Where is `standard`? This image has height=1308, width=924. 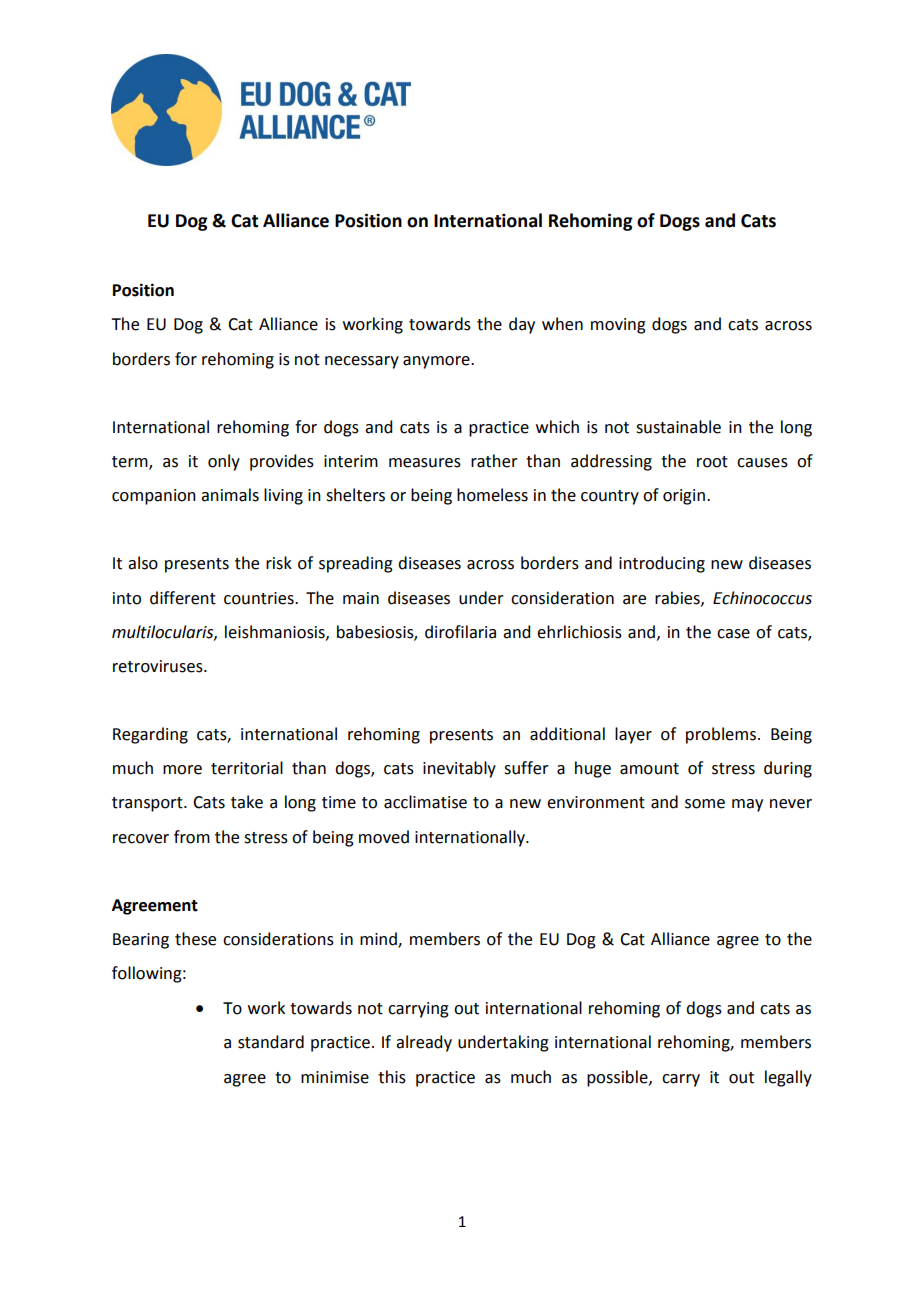
standard is located at coordinates (271, 1042).
